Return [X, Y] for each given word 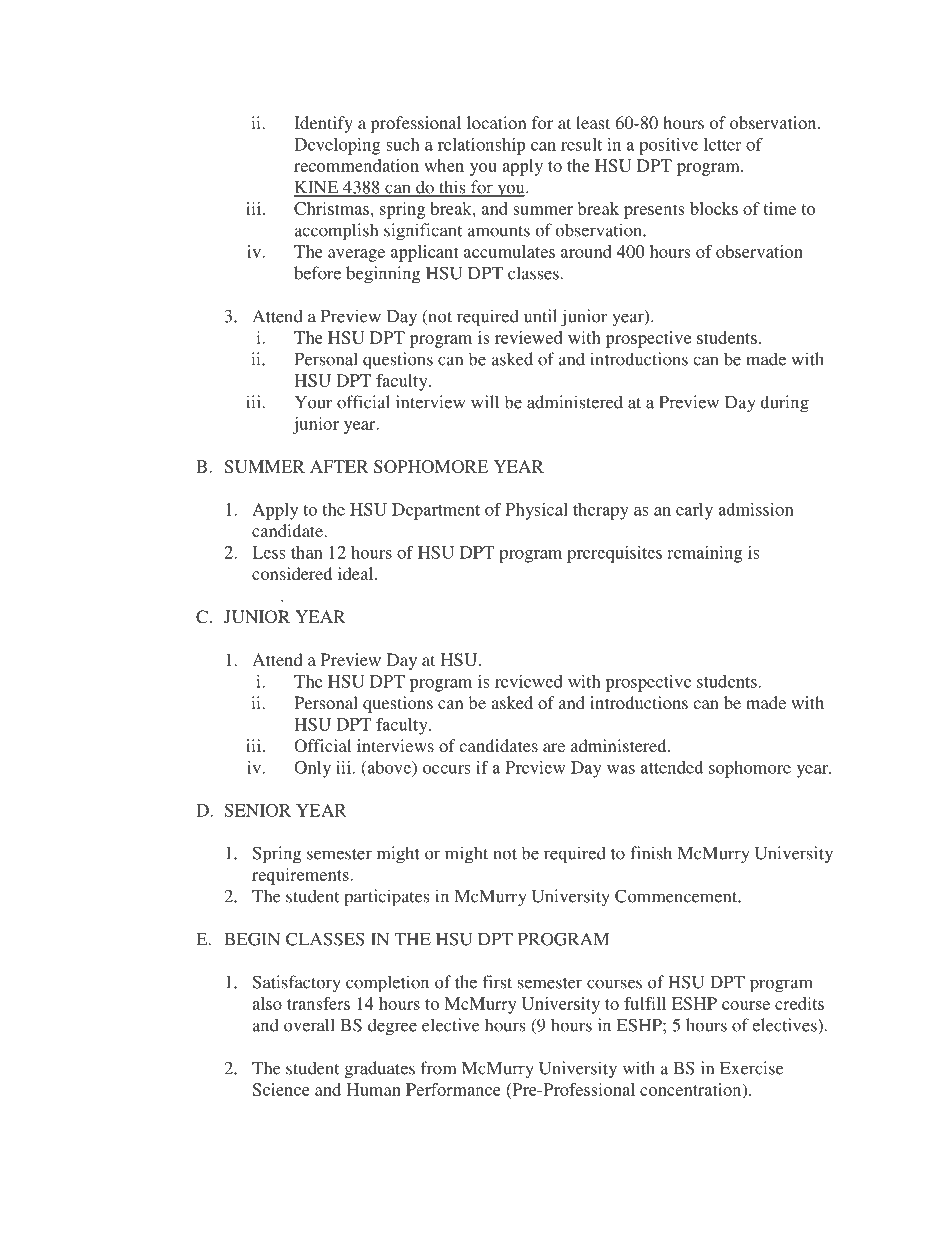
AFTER [339, 466]
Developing [337, 146]
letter [723, 144]
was [621, 769]
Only [312, 769]
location [497, 122]
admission [756, 509]
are [554, 747]
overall [309, 1025]
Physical [536, 511]
